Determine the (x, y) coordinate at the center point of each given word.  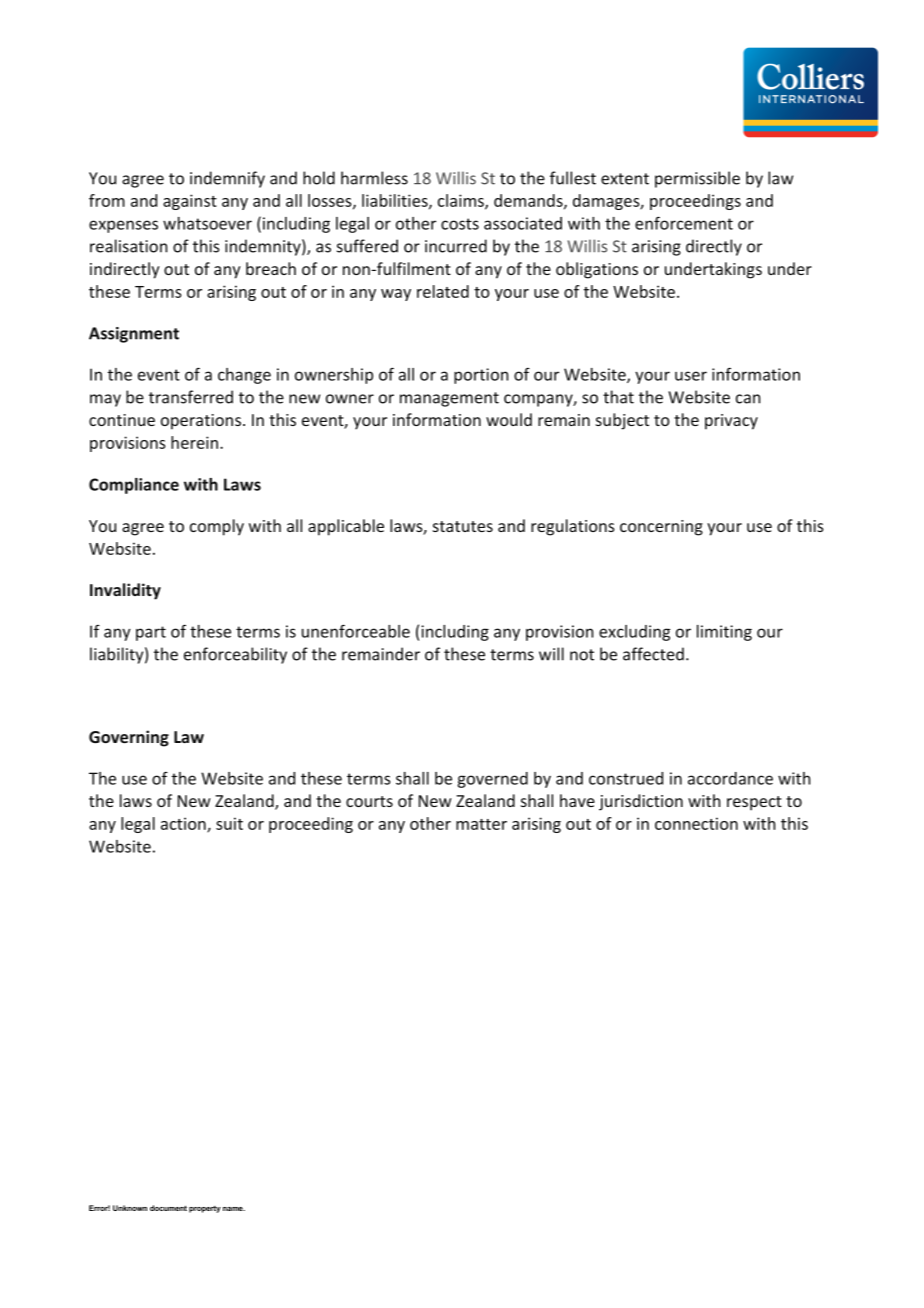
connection (696, 823)
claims (462, 201)
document (168, 1208)
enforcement (684, 223)
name (234, 1209)
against (190, 202)
